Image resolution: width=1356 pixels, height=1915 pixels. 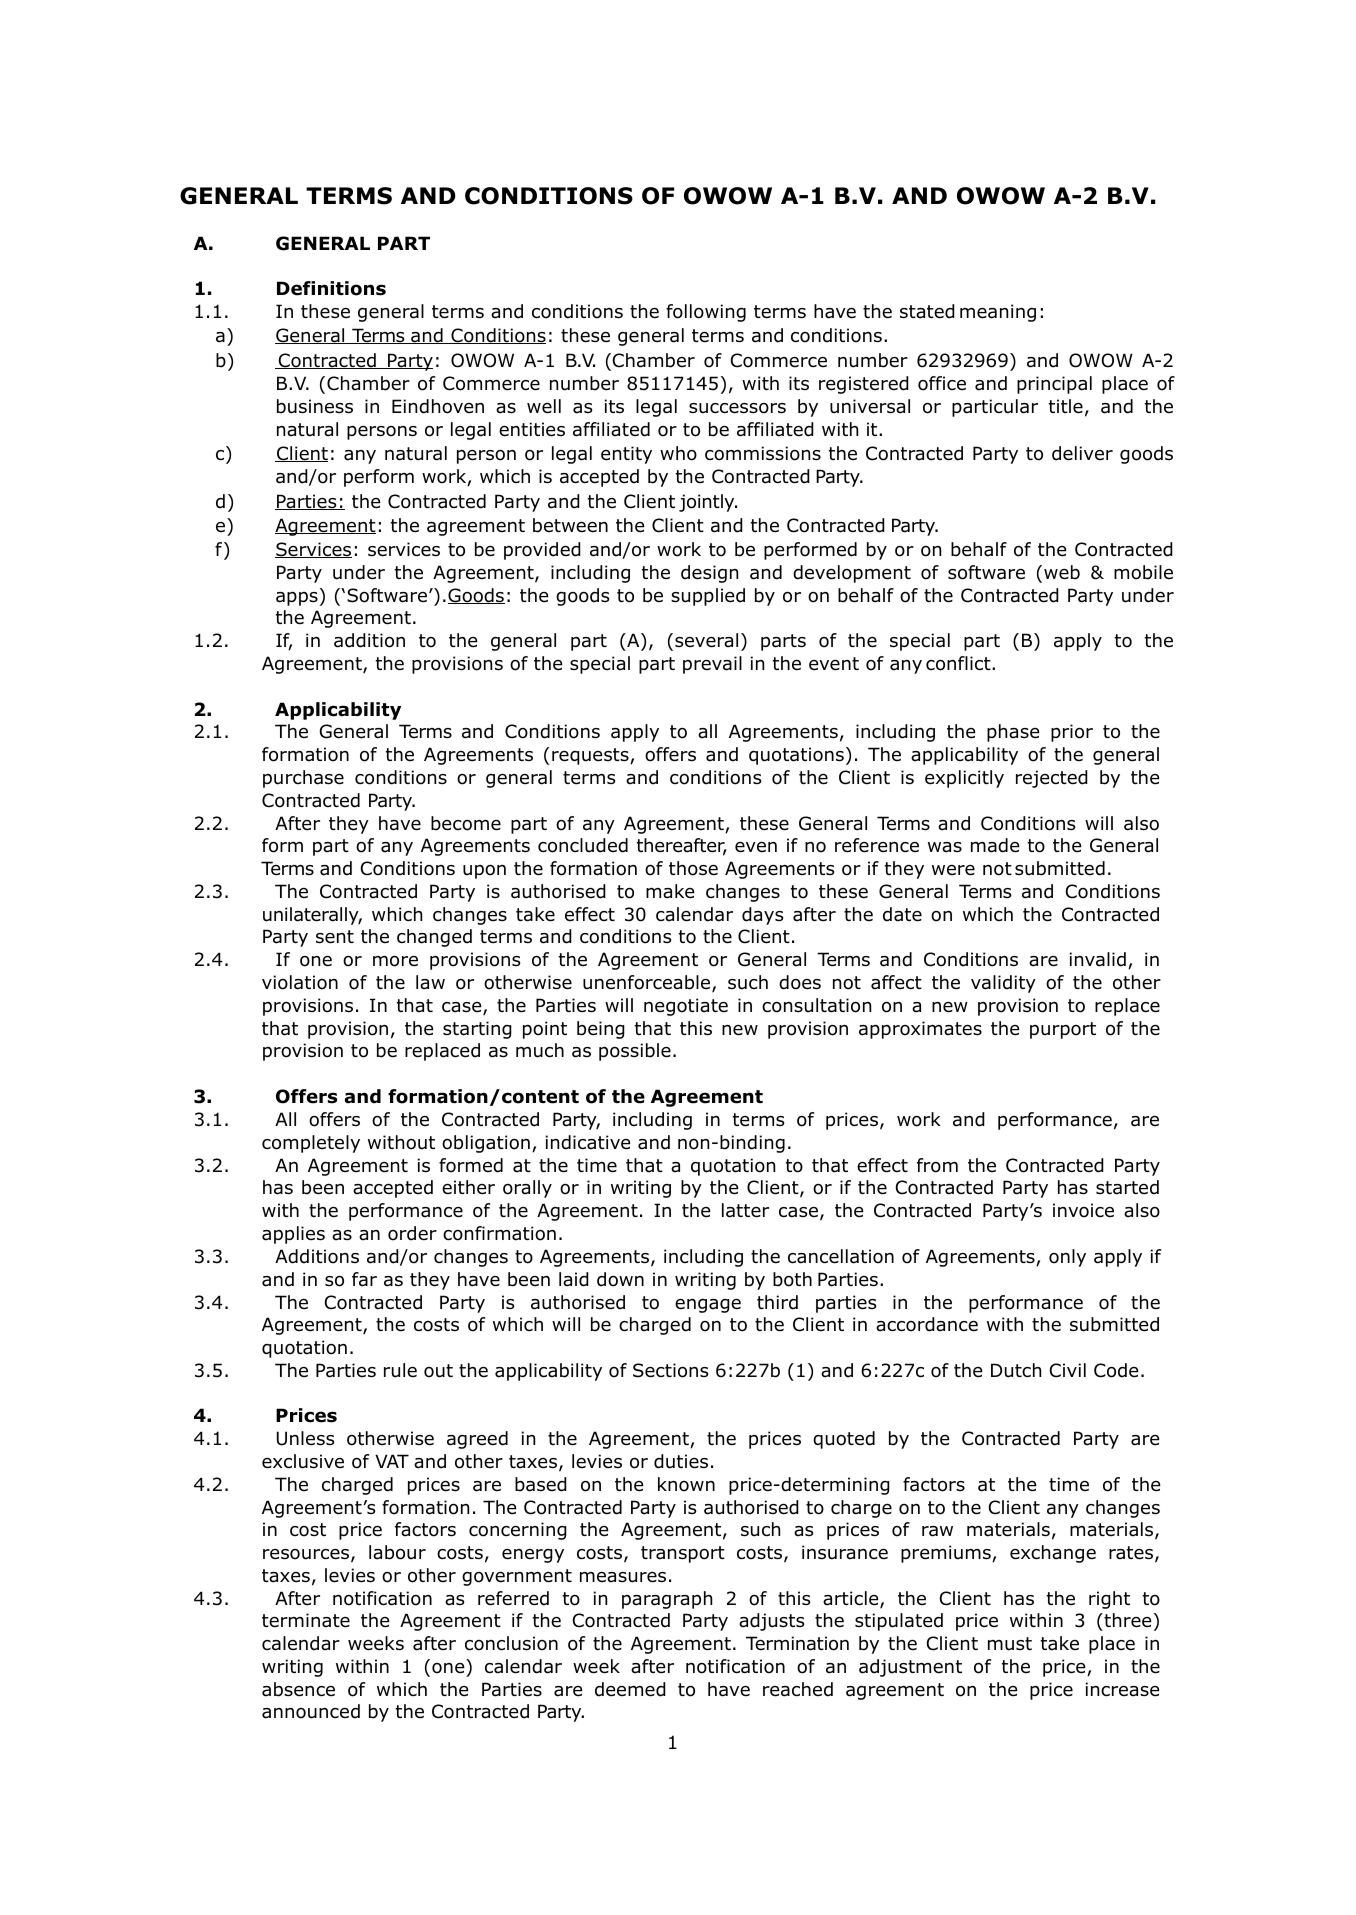 I want to click on negotiate, so click(x=686, y=1007).
